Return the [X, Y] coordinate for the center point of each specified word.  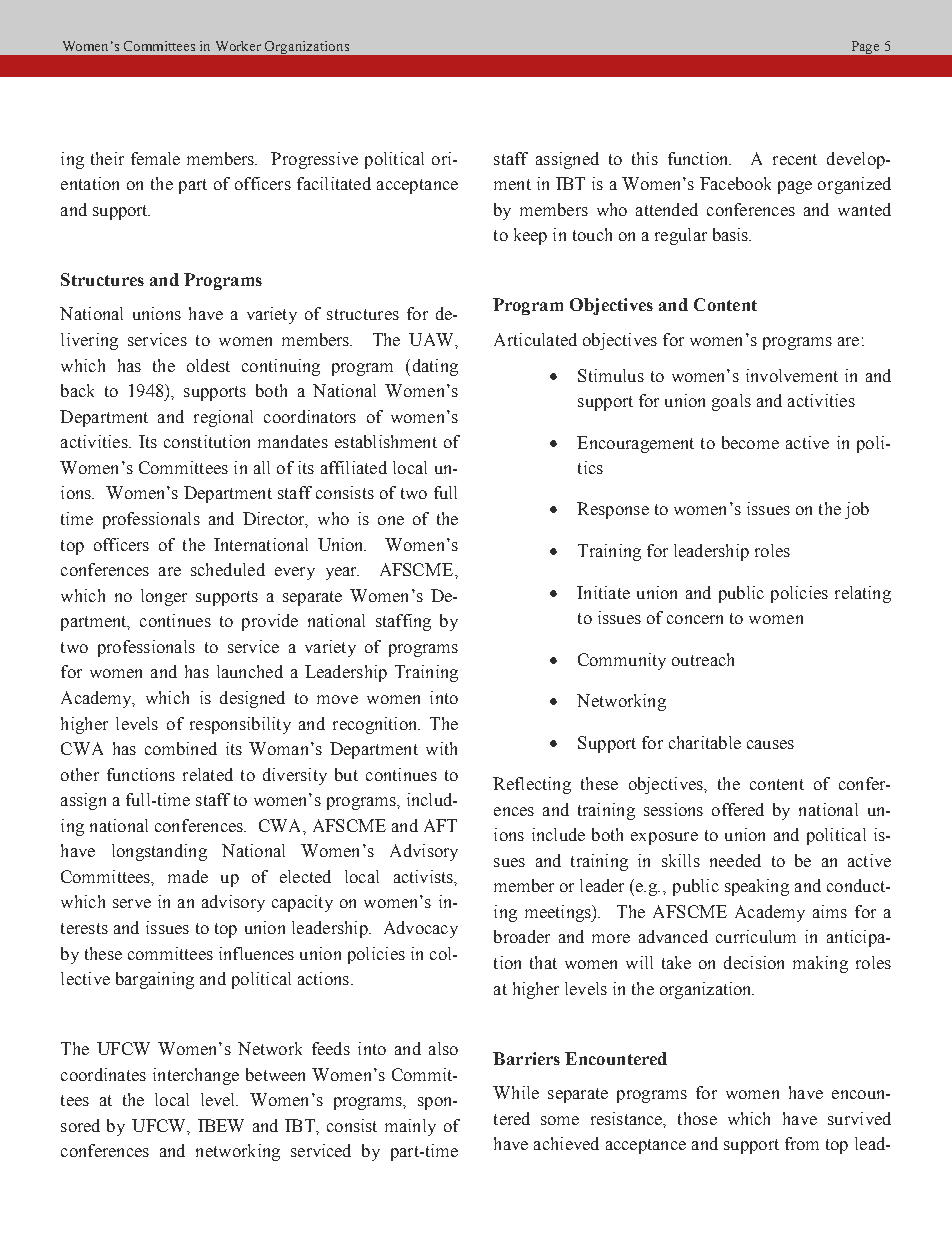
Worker [238, 46]
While [516, 1092]
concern [695, 619]
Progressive [314, 160]
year [342, 573]
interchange [196, 1076]
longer [164, 597]
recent [795, 159]
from [802, 1143]
